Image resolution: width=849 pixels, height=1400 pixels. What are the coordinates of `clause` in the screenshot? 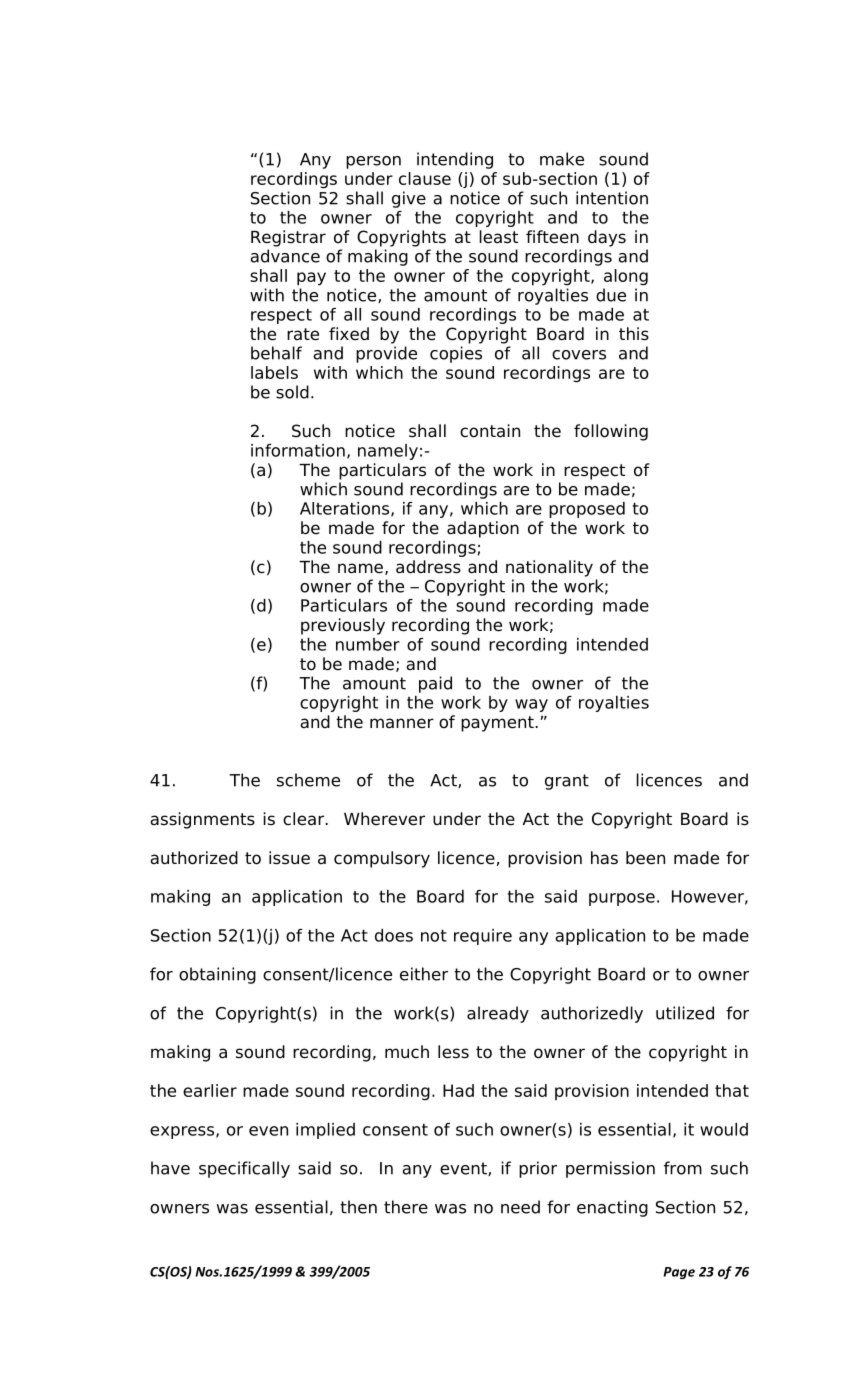 It's located at (425, 178).
